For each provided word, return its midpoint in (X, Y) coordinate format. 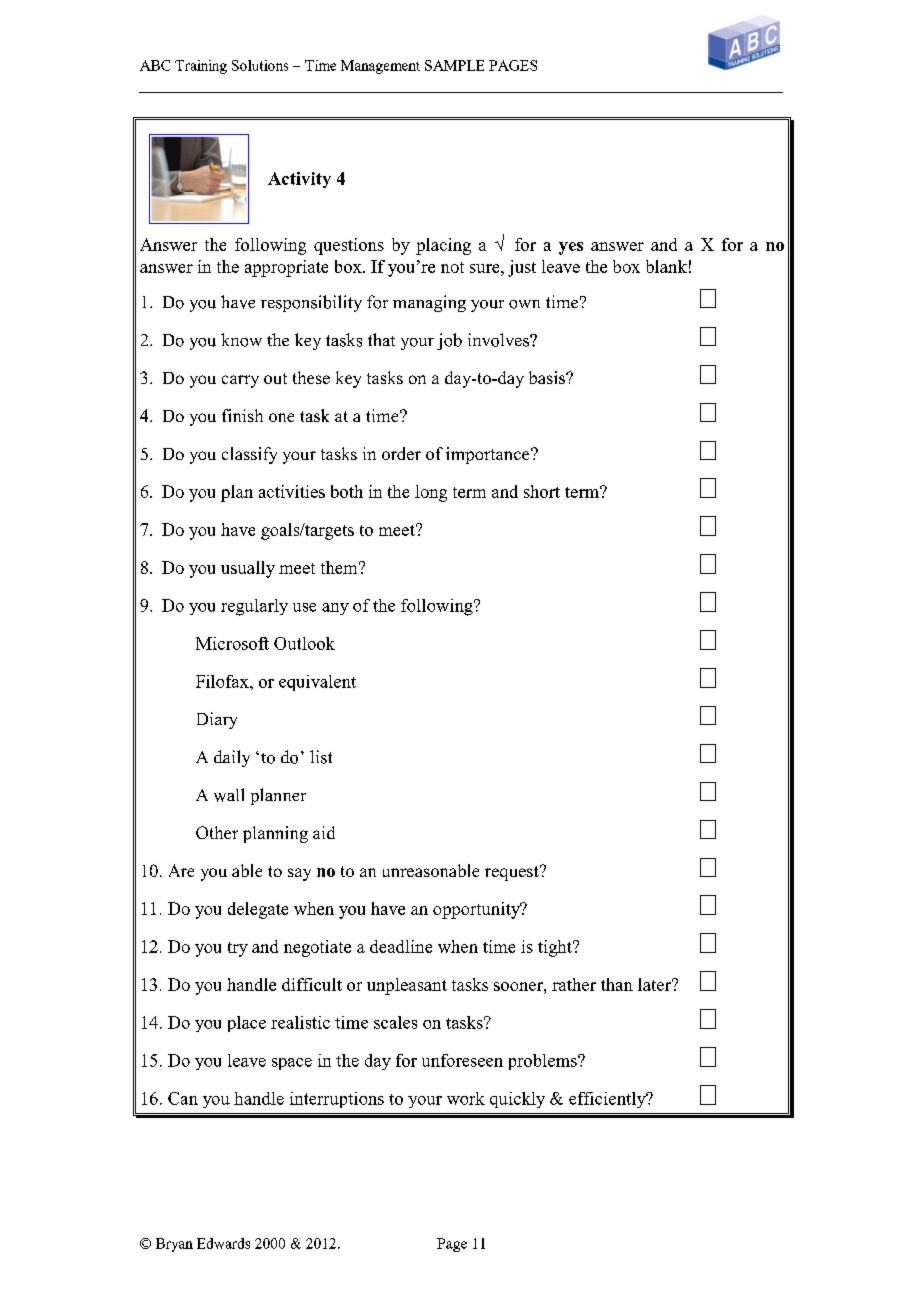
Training (201, 67)
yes (571, 248)
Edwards (223, 1243)
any (335, 609)
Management (380, 67)
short (542, 491)
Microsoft (232, 643)
